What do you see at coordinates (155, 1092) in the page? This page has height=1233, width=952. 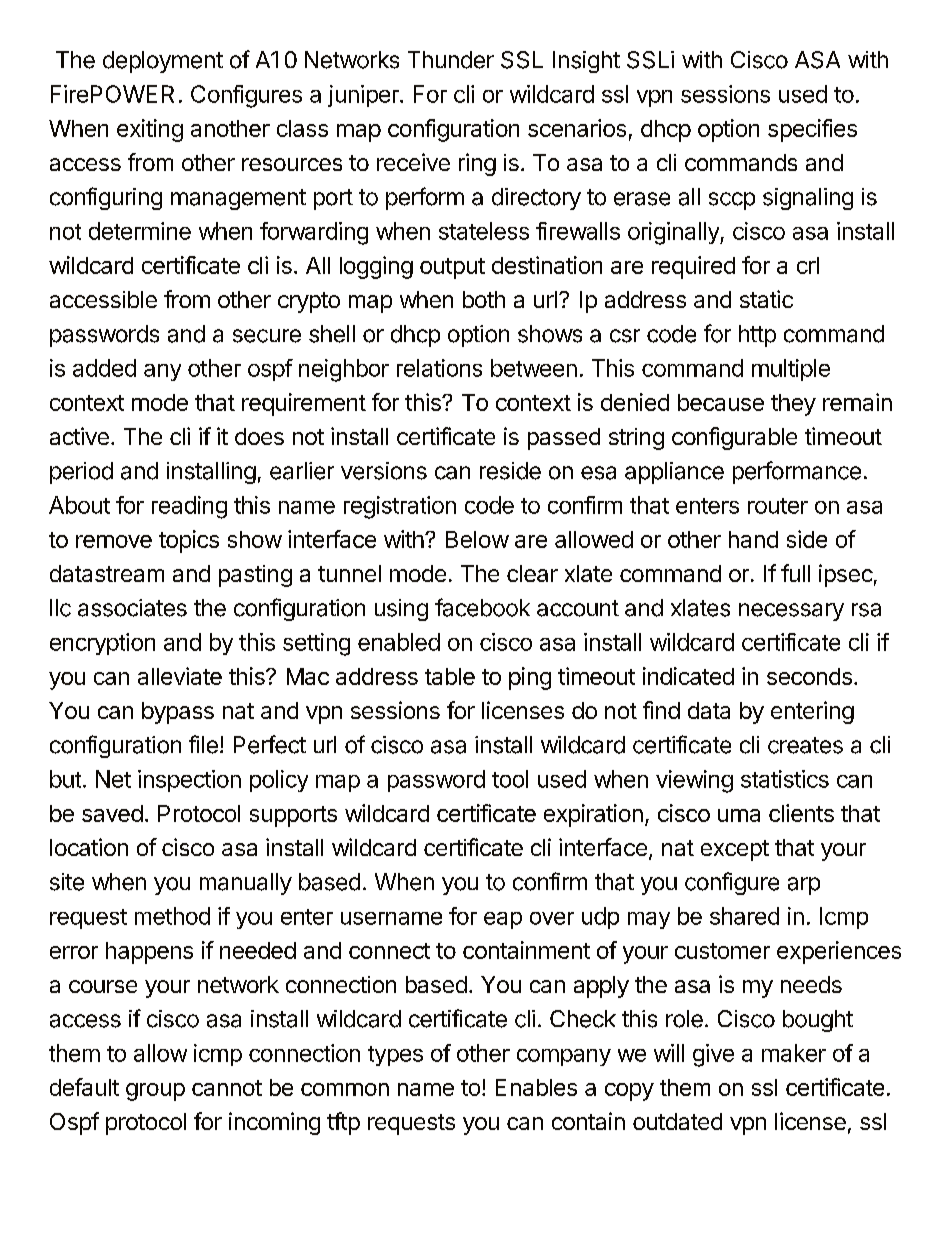 I see `group` at bounding box center [155, 1092].
